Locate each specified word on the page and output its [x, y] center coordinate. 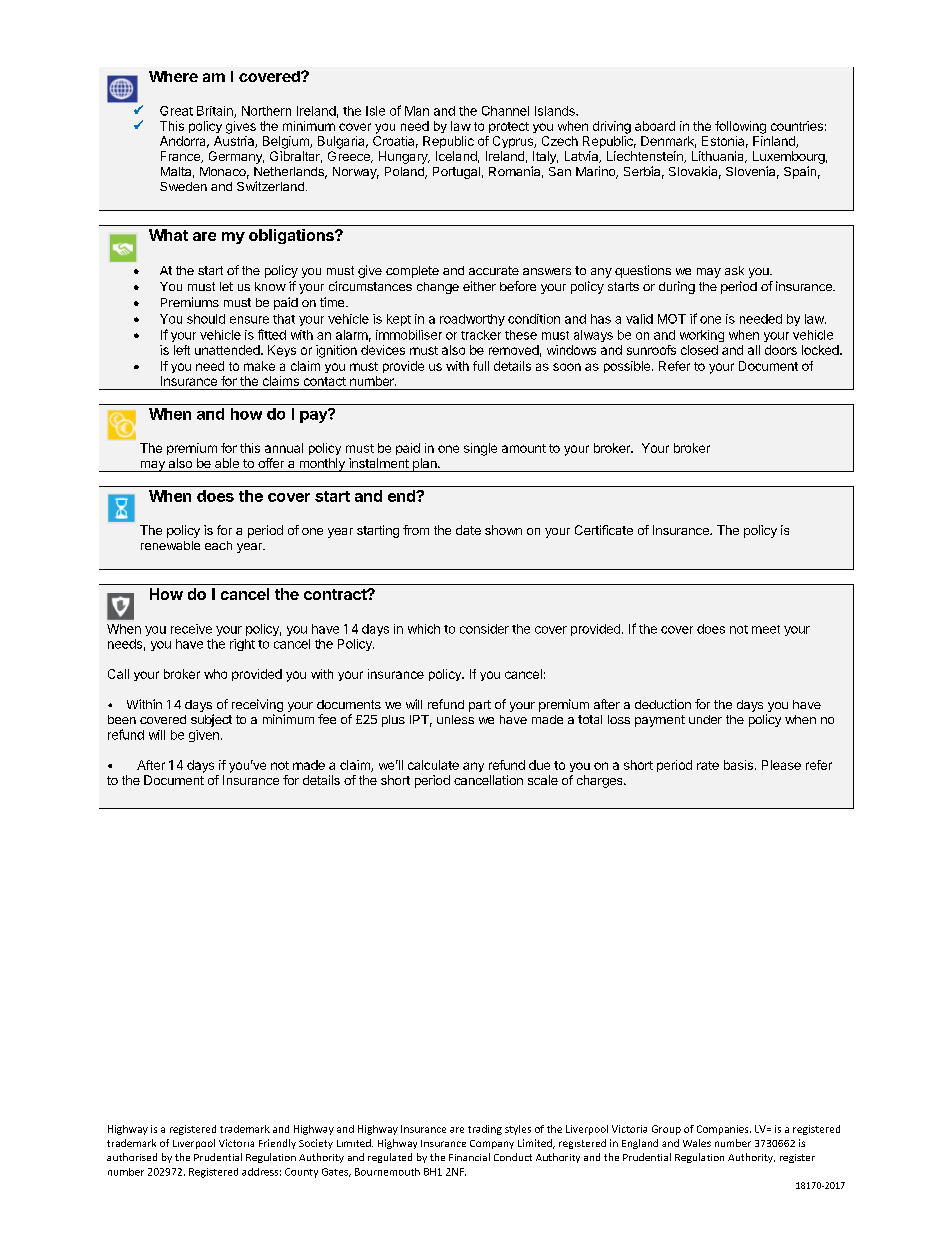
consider [484, 629]
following [740, 127]
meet [766, 629]
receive [191, 629]
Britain [216, 112]
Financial [469, 1157]
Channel [505, 111]
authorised [132, 1157]
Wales [697, 1143]
